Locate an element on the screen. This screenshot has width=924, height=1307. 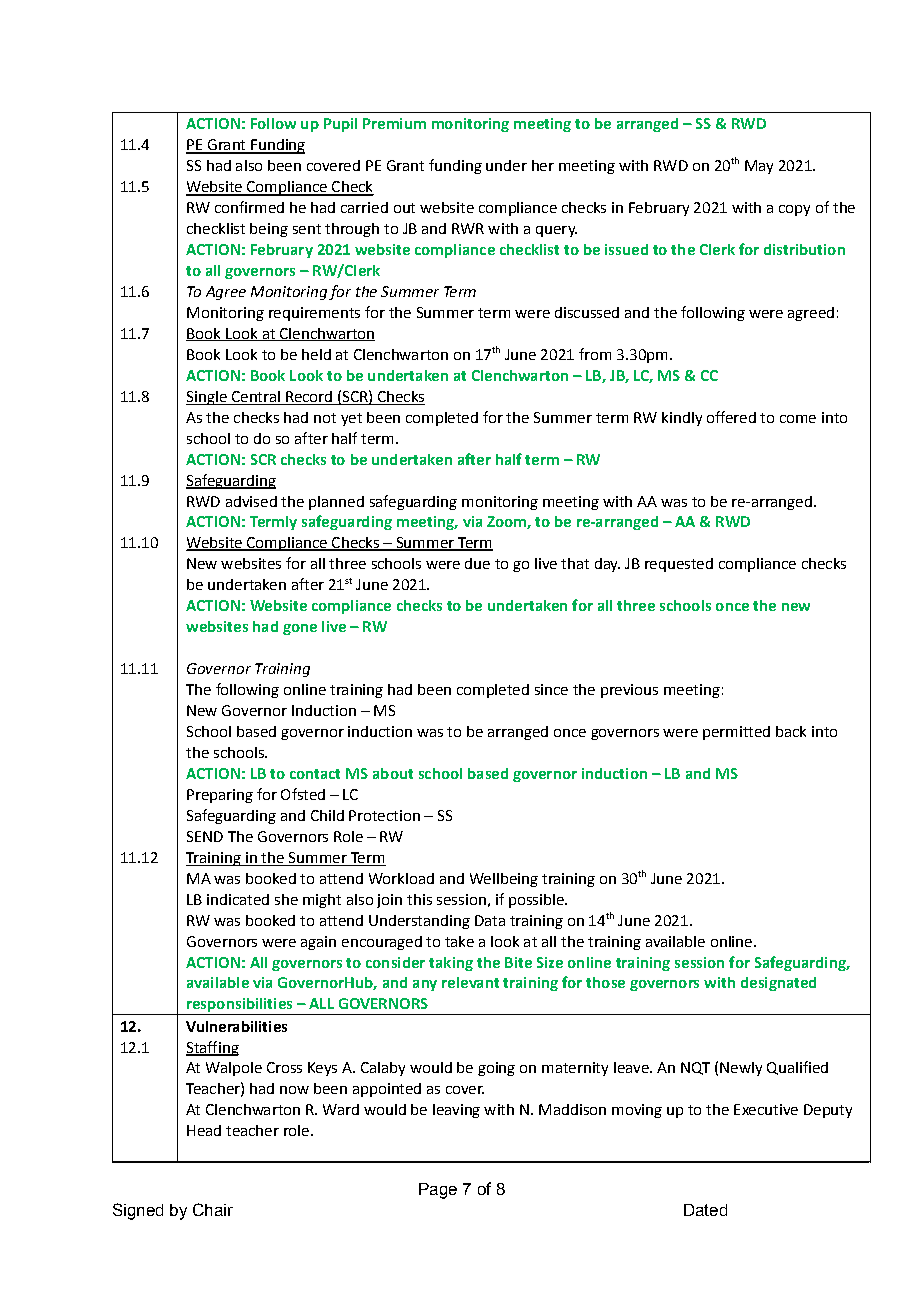
Chair is located at coordinates (213, 1209).
